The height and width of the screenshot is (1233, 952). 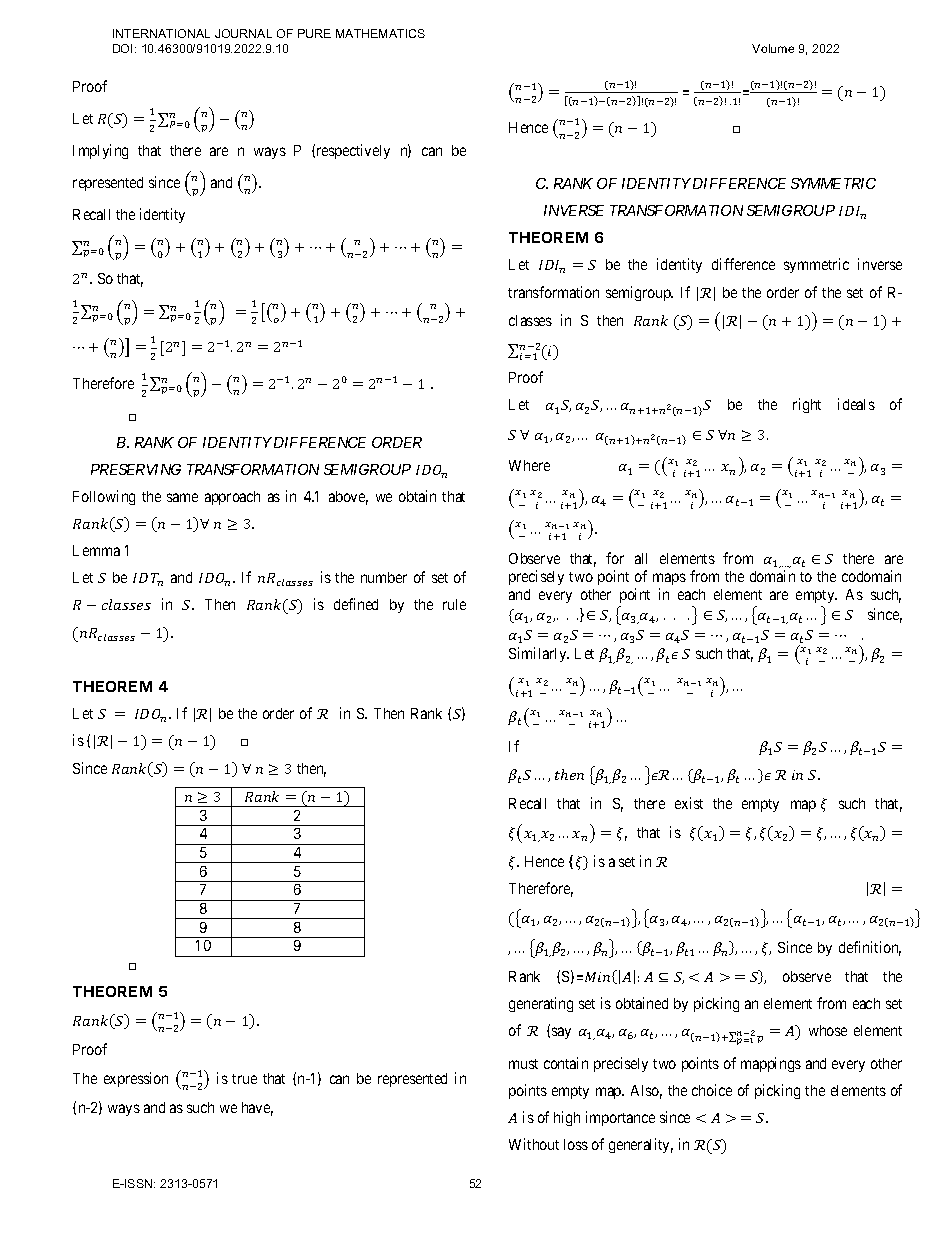 I want to click on Without, so click(x=534, y=1144).
